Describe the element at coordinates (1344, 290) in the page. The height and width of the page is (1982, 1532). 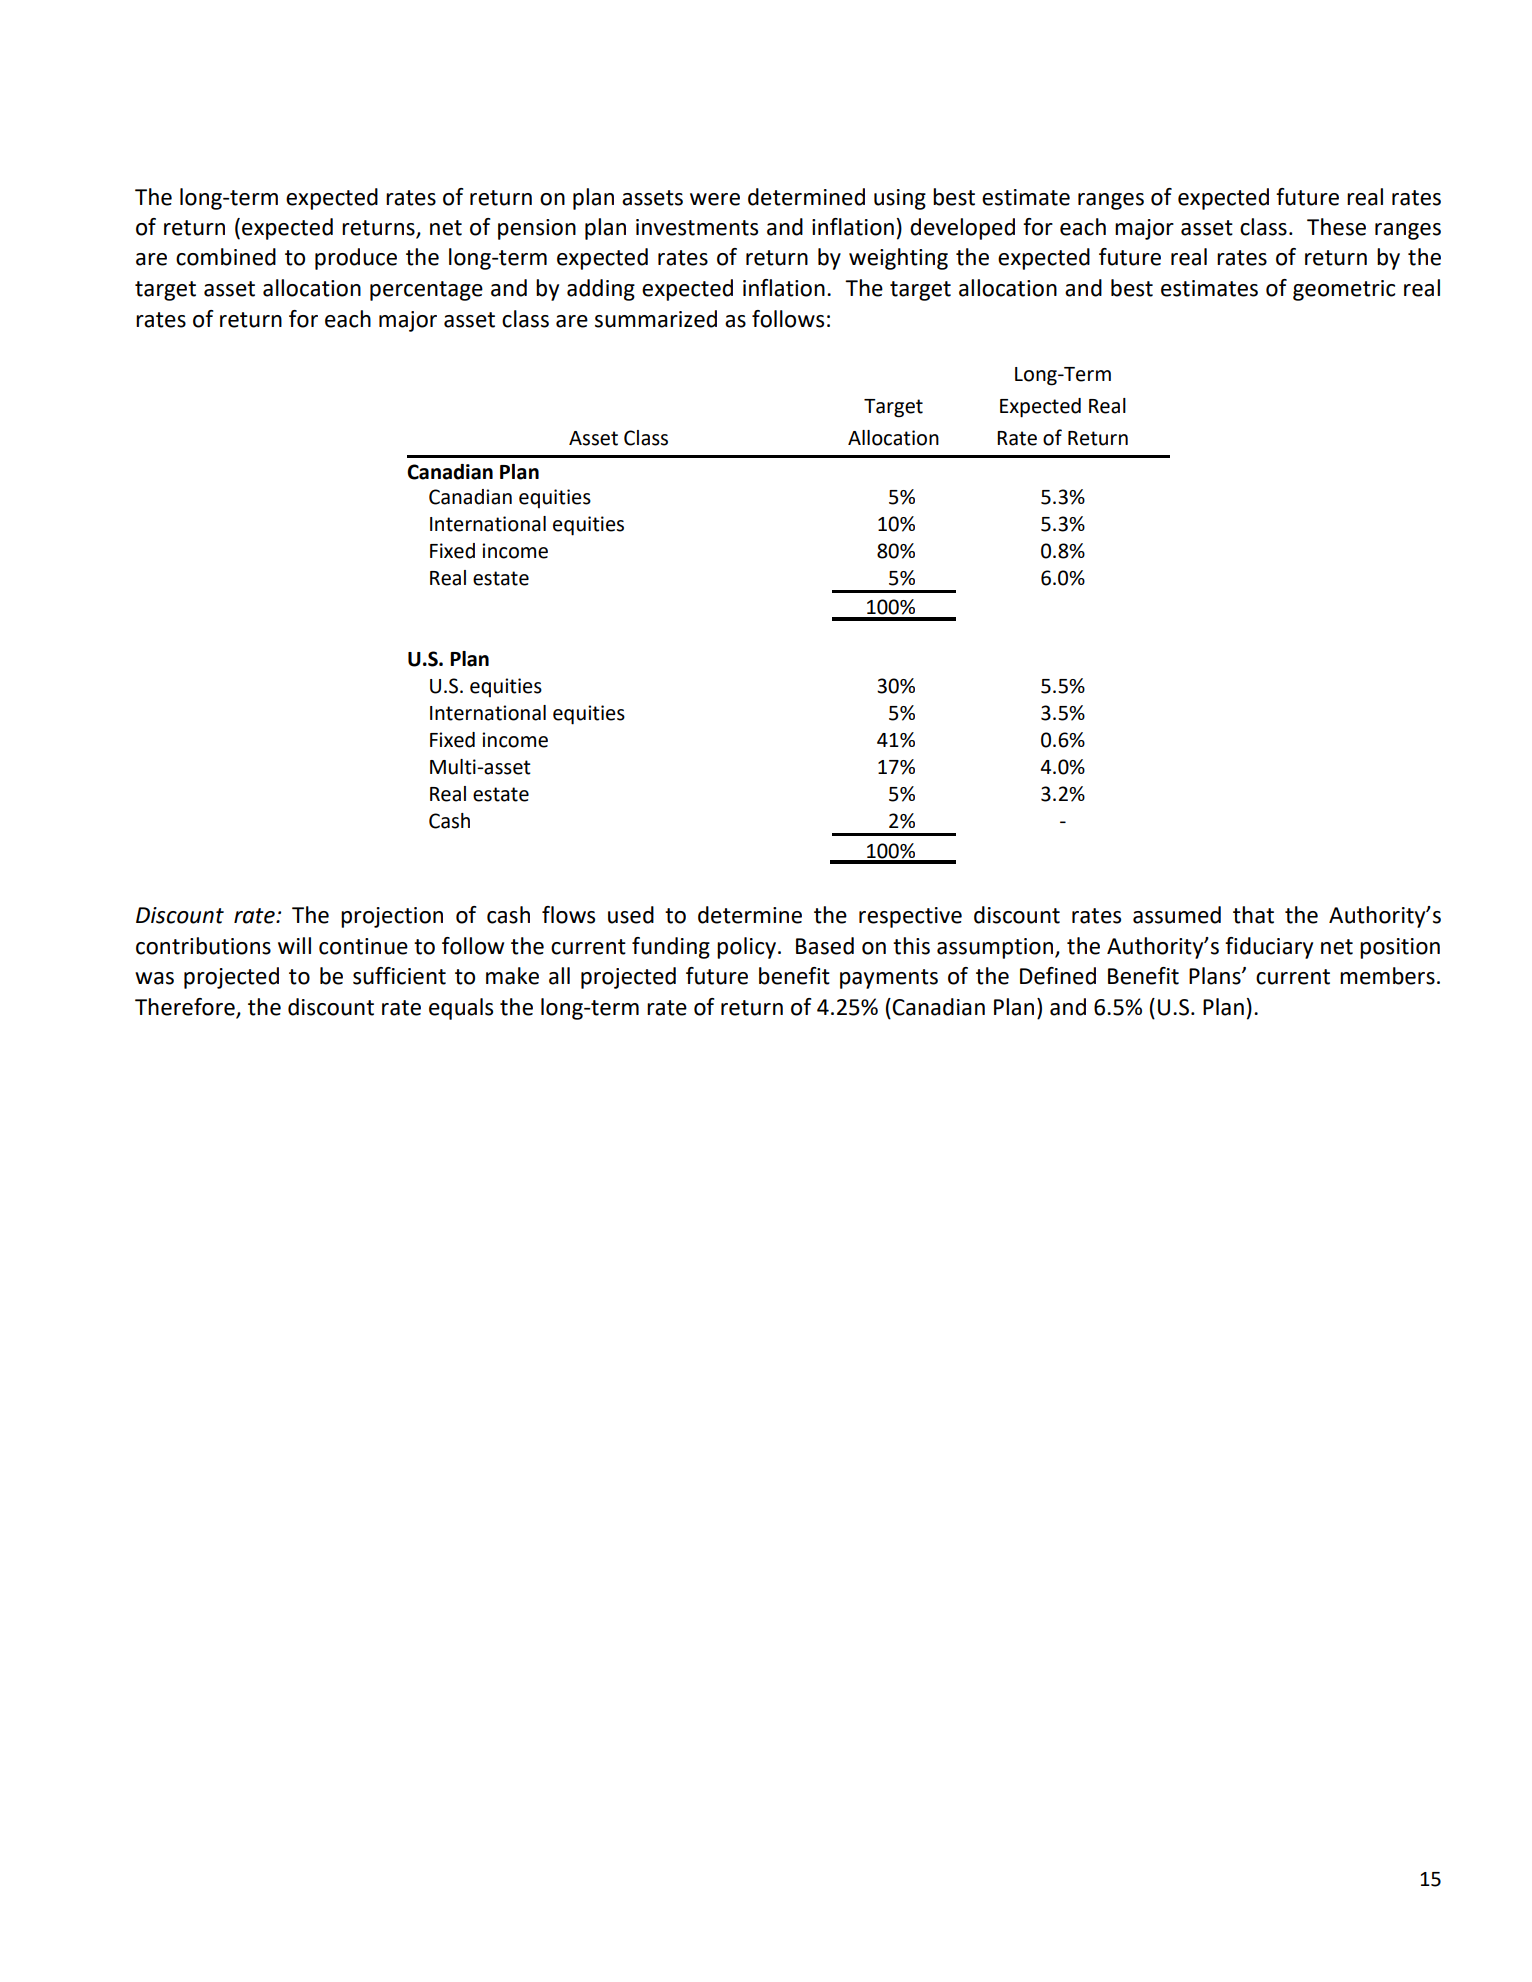
I see `geometric` at that location.
